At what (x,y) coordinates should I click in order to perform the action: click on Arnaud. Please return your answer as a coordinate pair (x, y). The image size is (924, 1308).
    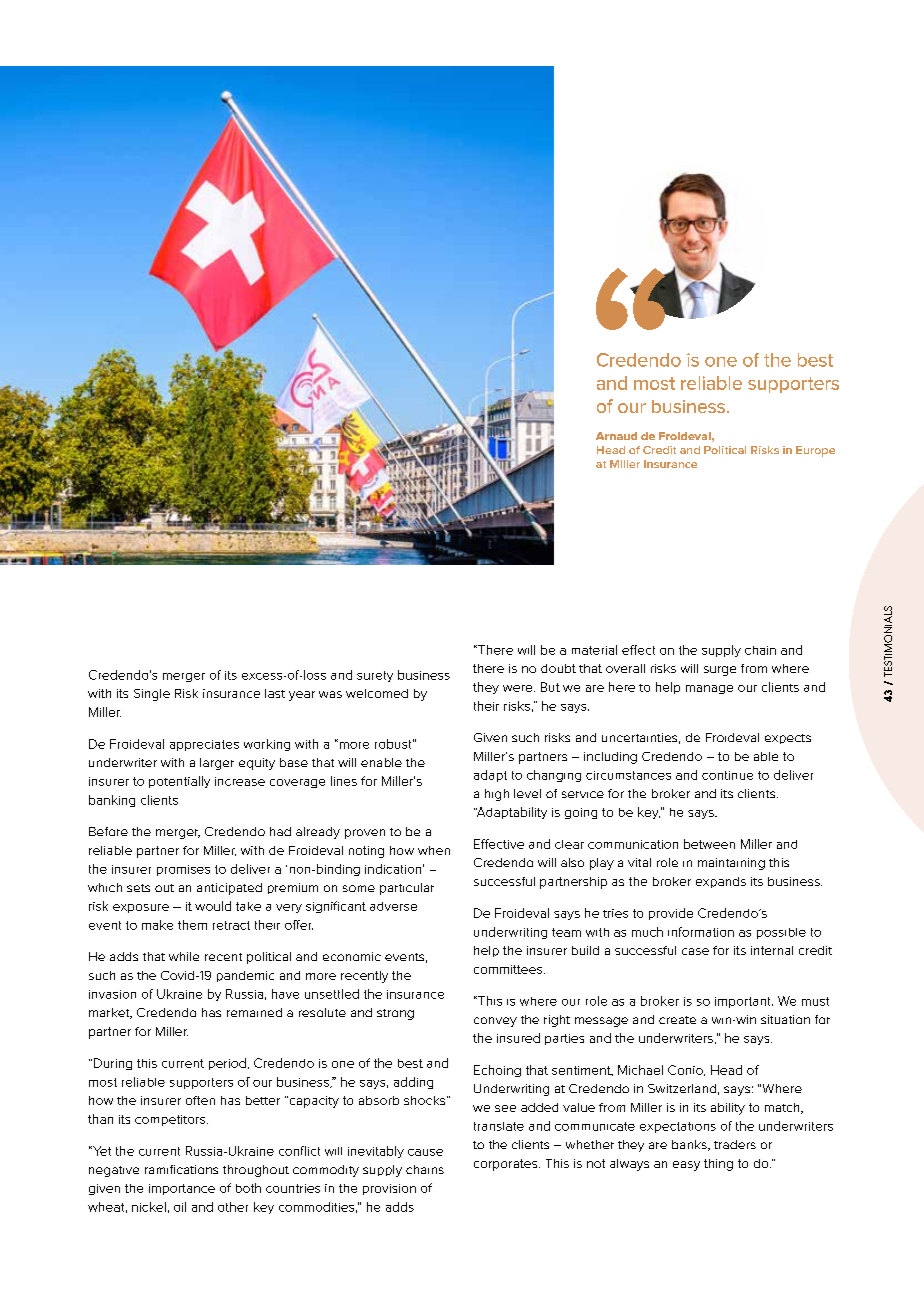
    Looking at the image, I should click on (616, 436).
